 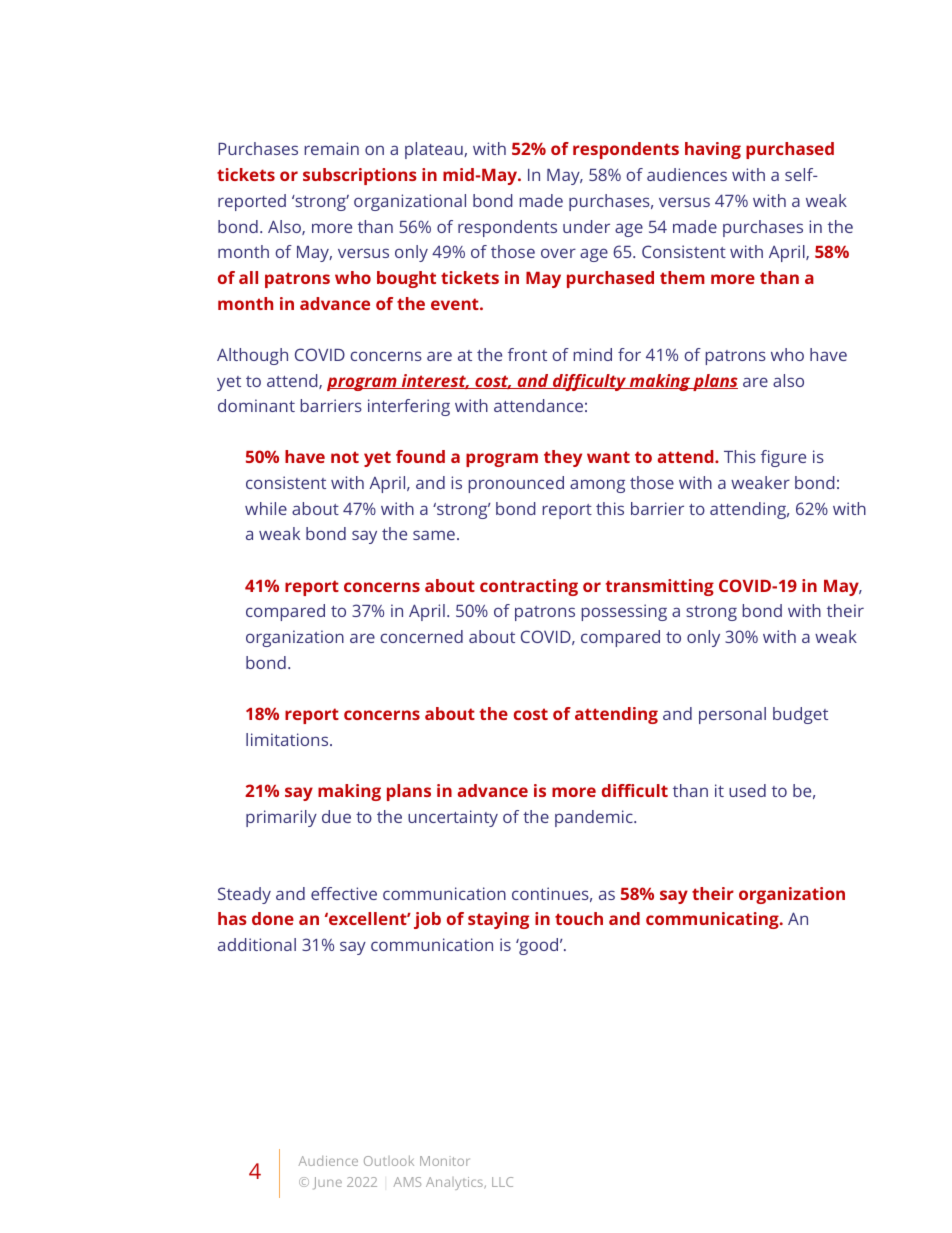 What do you see at coordinates (713, 150) in the document?
I see `having` at bounding box center [713, 150].
